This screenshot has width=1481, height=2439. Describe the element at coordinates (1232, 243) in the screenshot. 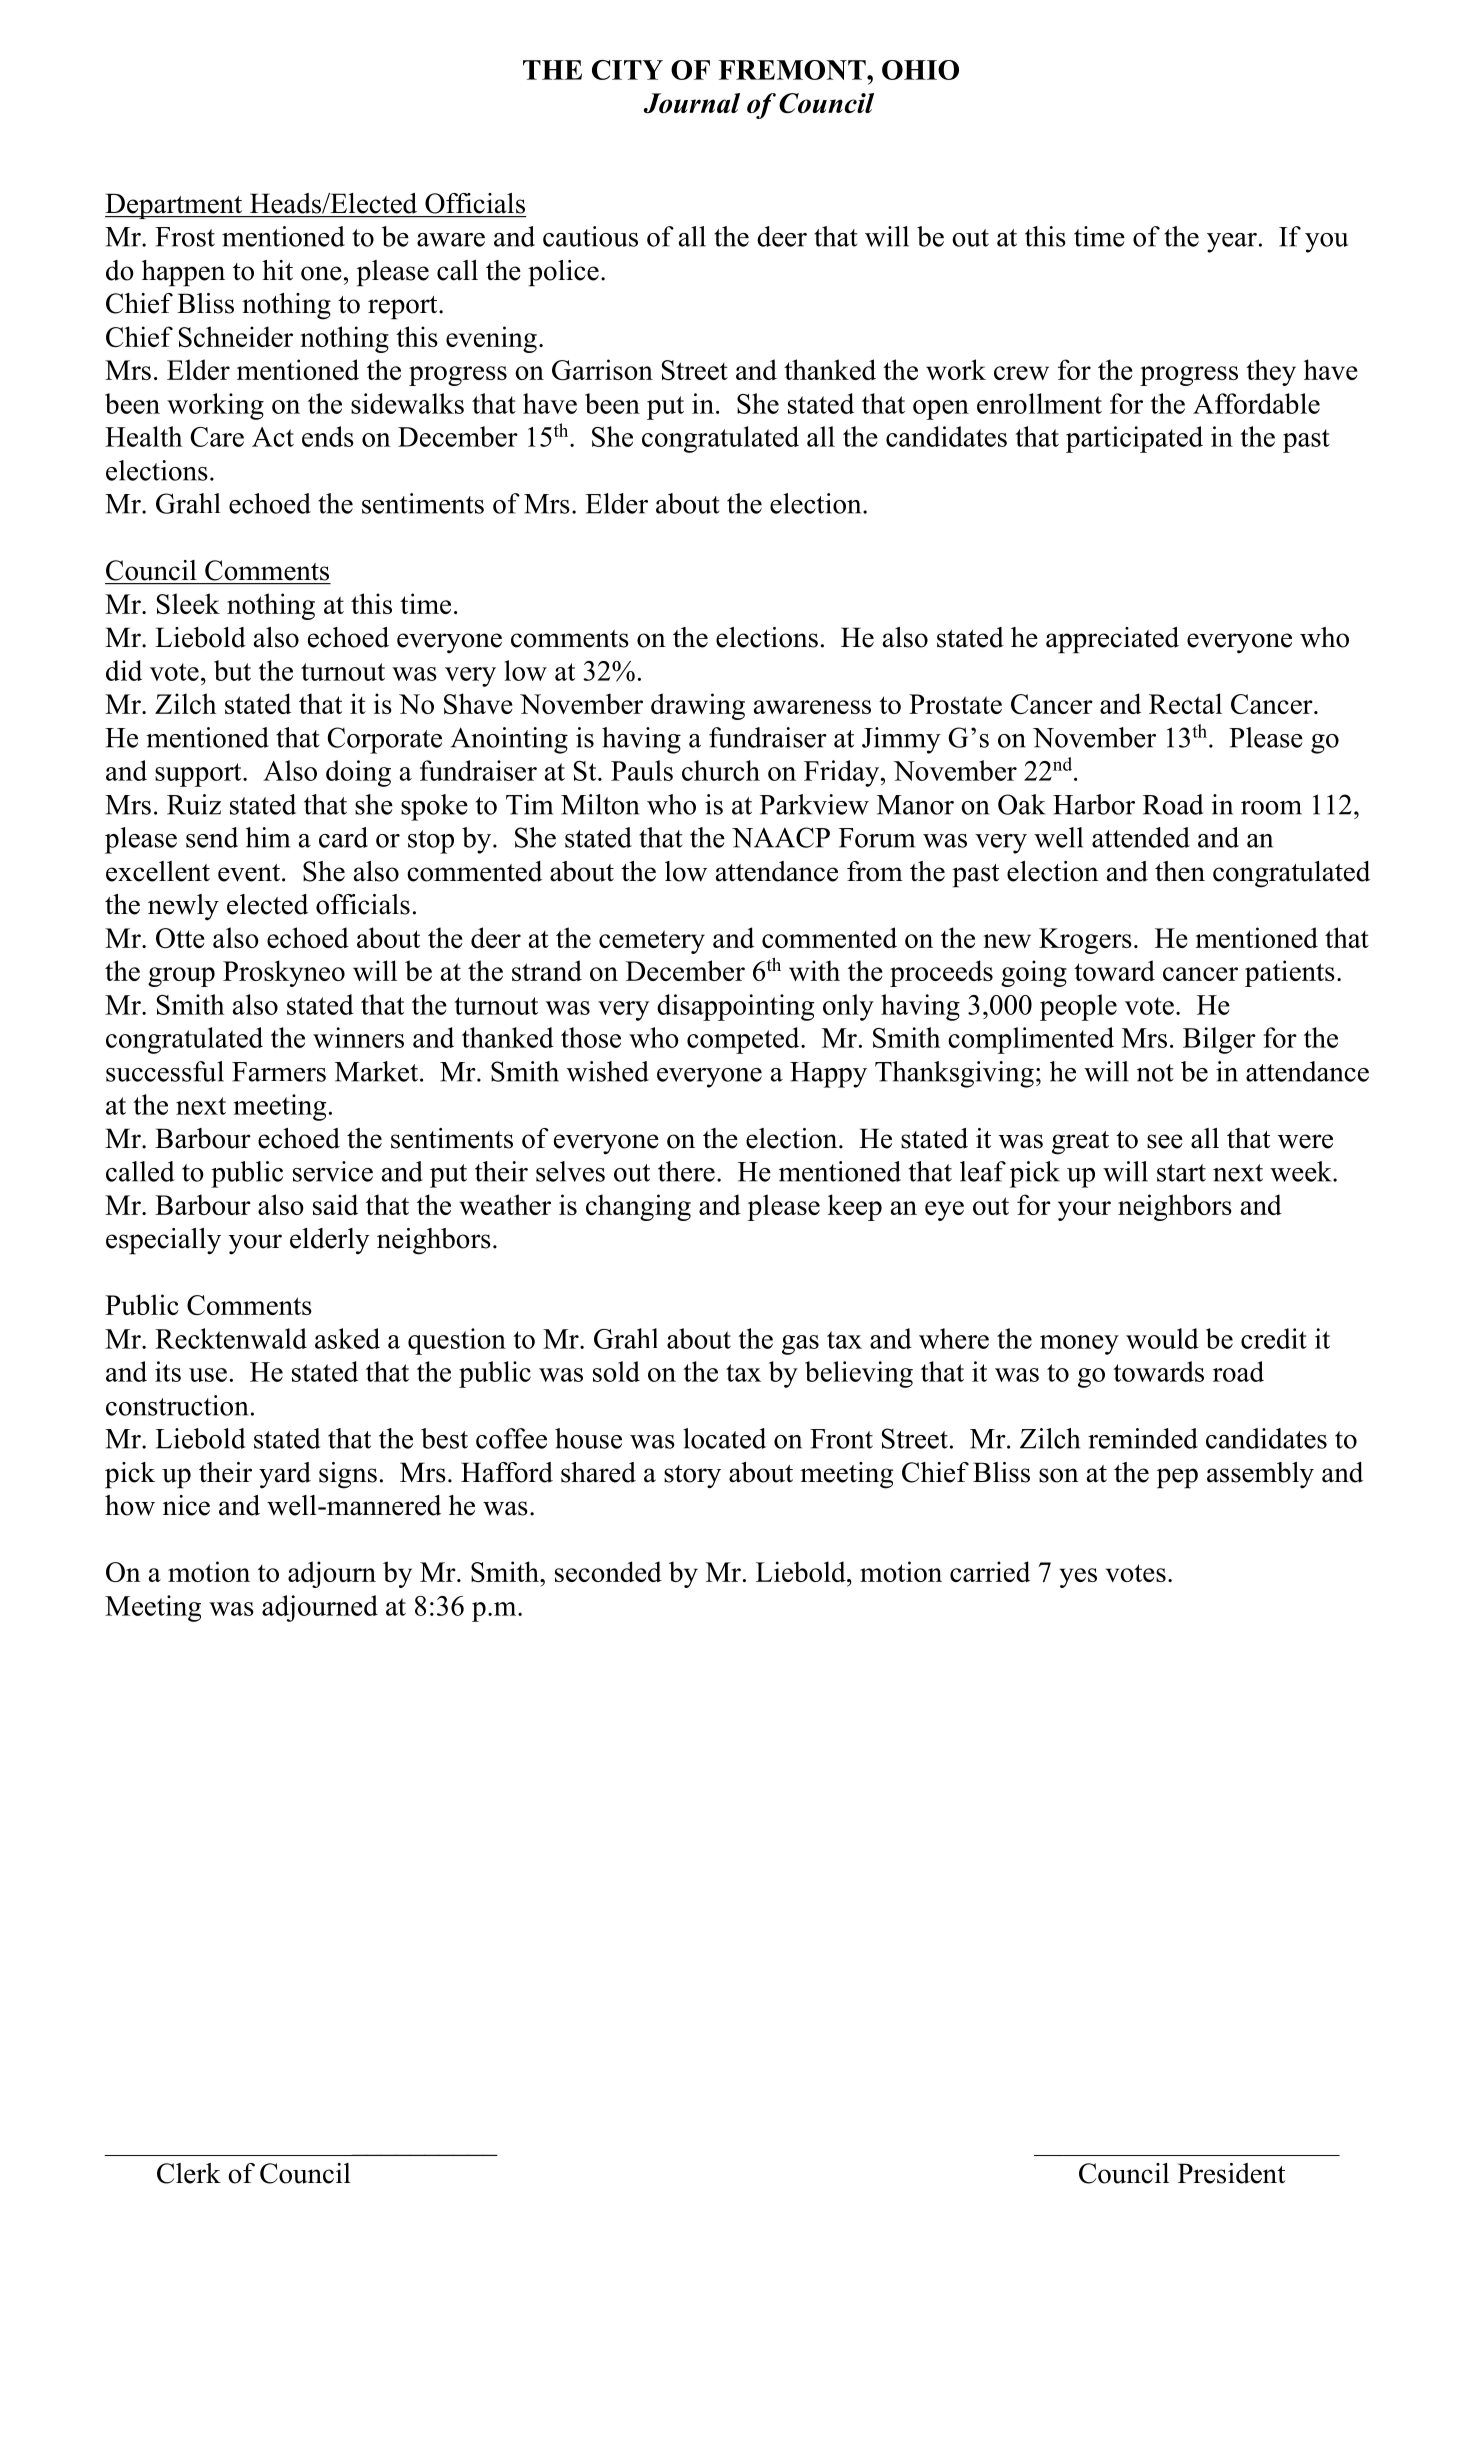

I see `year` at that location.
